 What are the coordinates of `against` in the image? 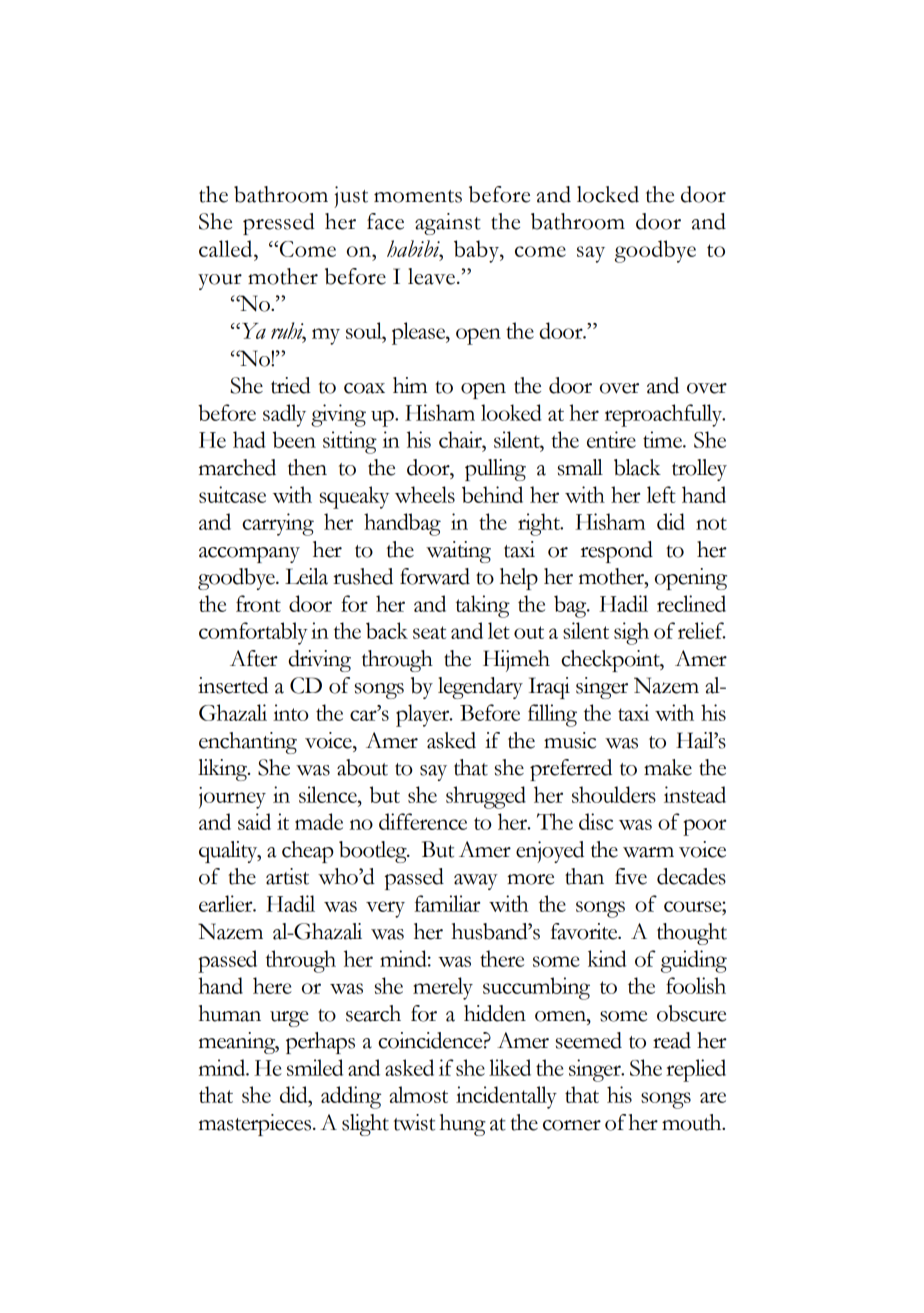 It's located at (448, 224).
